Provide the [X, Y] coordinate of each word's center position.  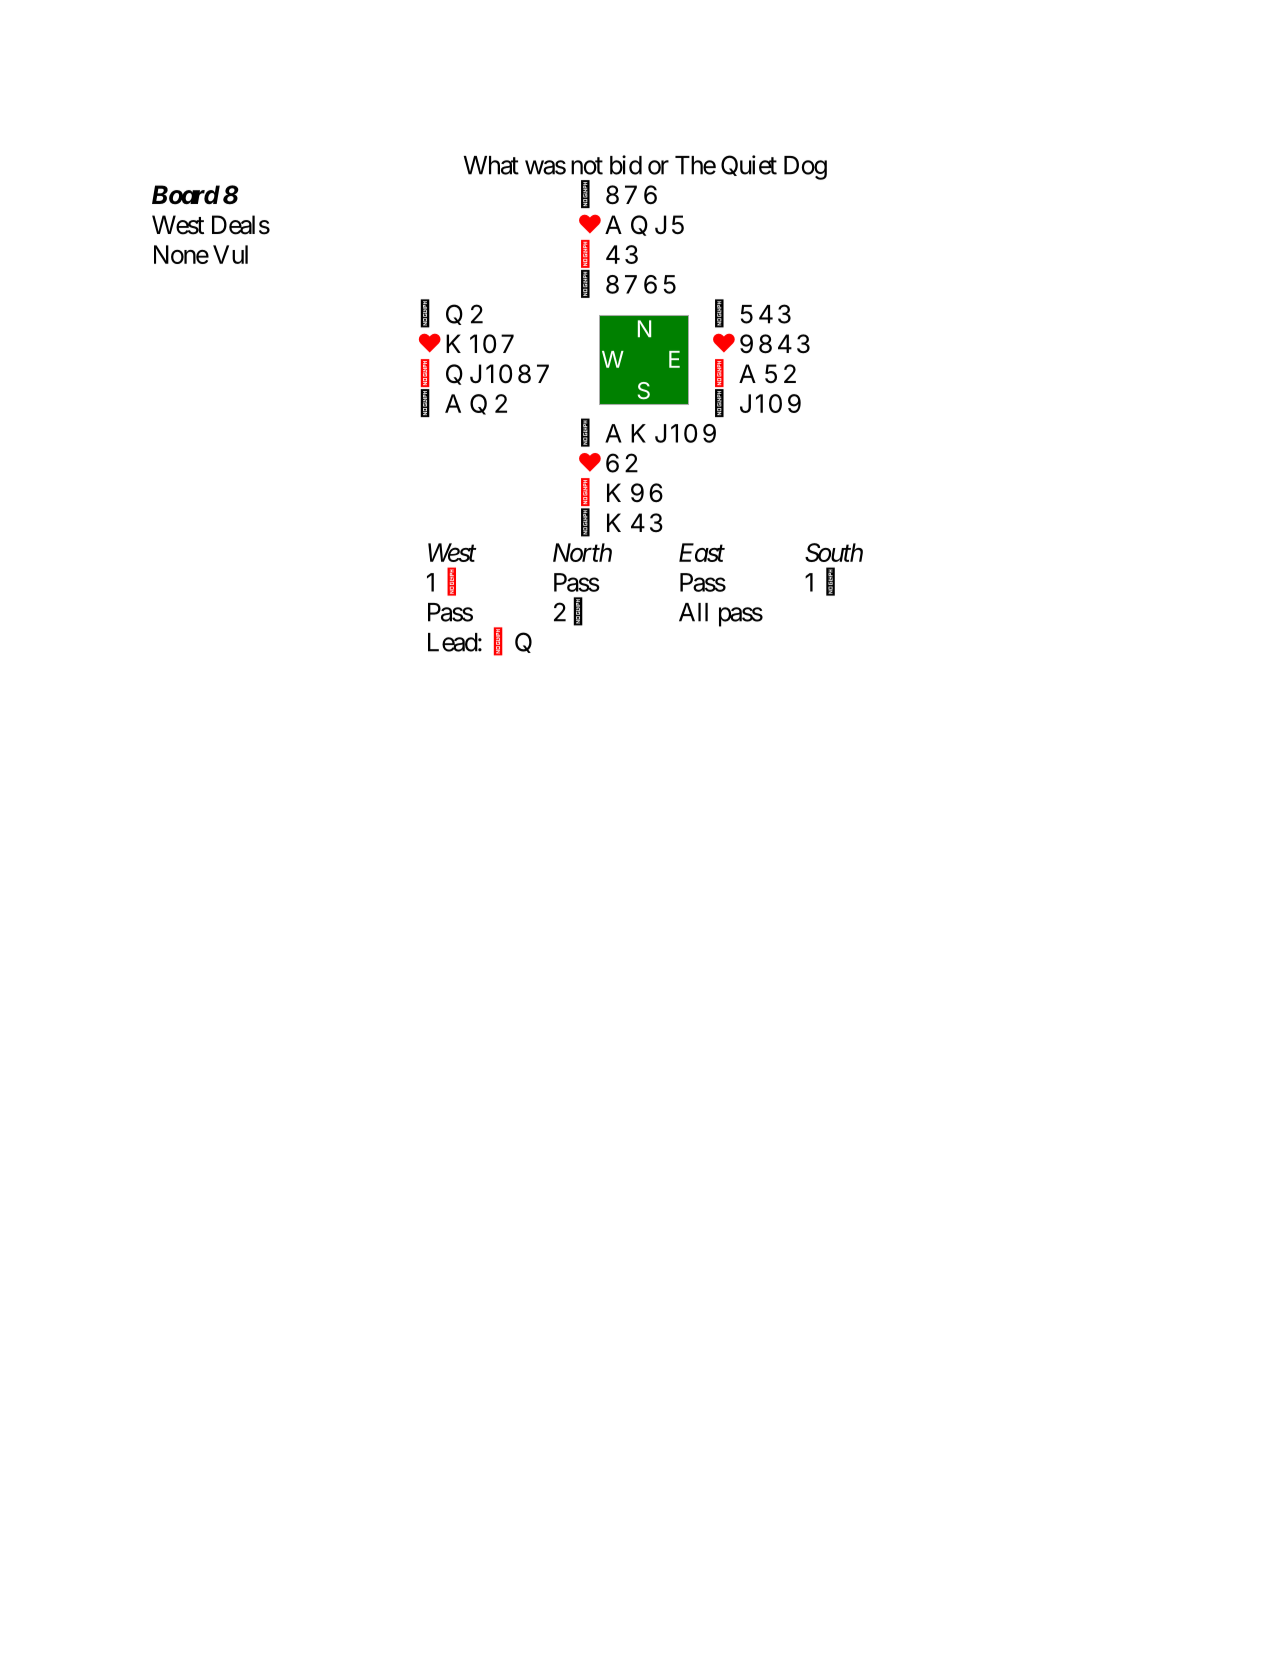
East [702, 552]
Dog [805, 168]
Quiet [749, 165]
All [693, 612]
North [582, 552]
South [834, 552]
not [587, 166]
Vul [230, 254]
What [491, 165]
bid [626, 165]
